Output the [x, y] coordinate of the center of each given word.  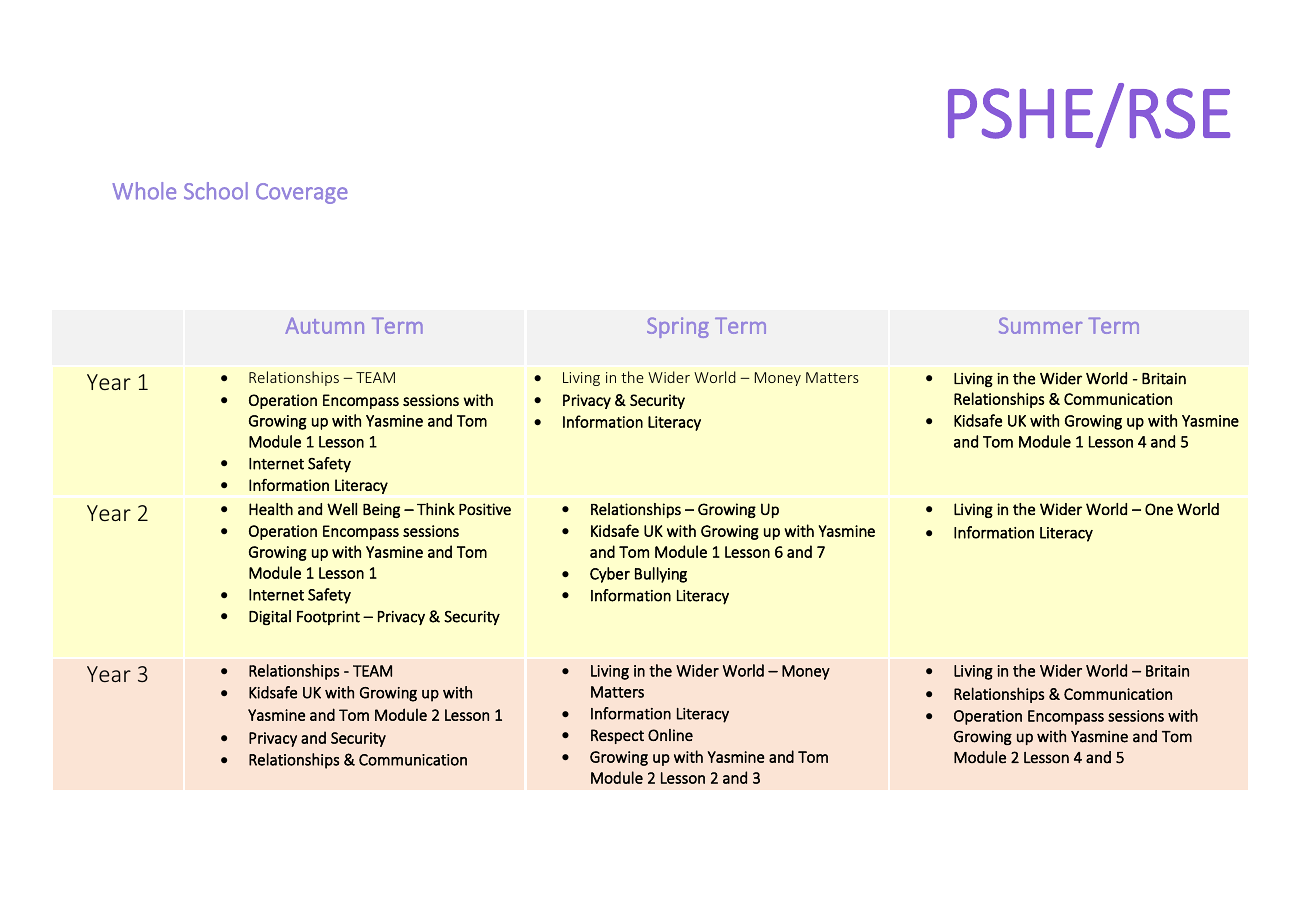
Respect [617, 736]
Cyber [610, 575]
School [216, 191]
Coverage [302, 193]
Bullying [661, 575]
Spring [678, 327]
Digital [270, 617]
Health [271, 509]
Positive [485, 509]
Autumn [324, 325]
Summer [1040, 325]
